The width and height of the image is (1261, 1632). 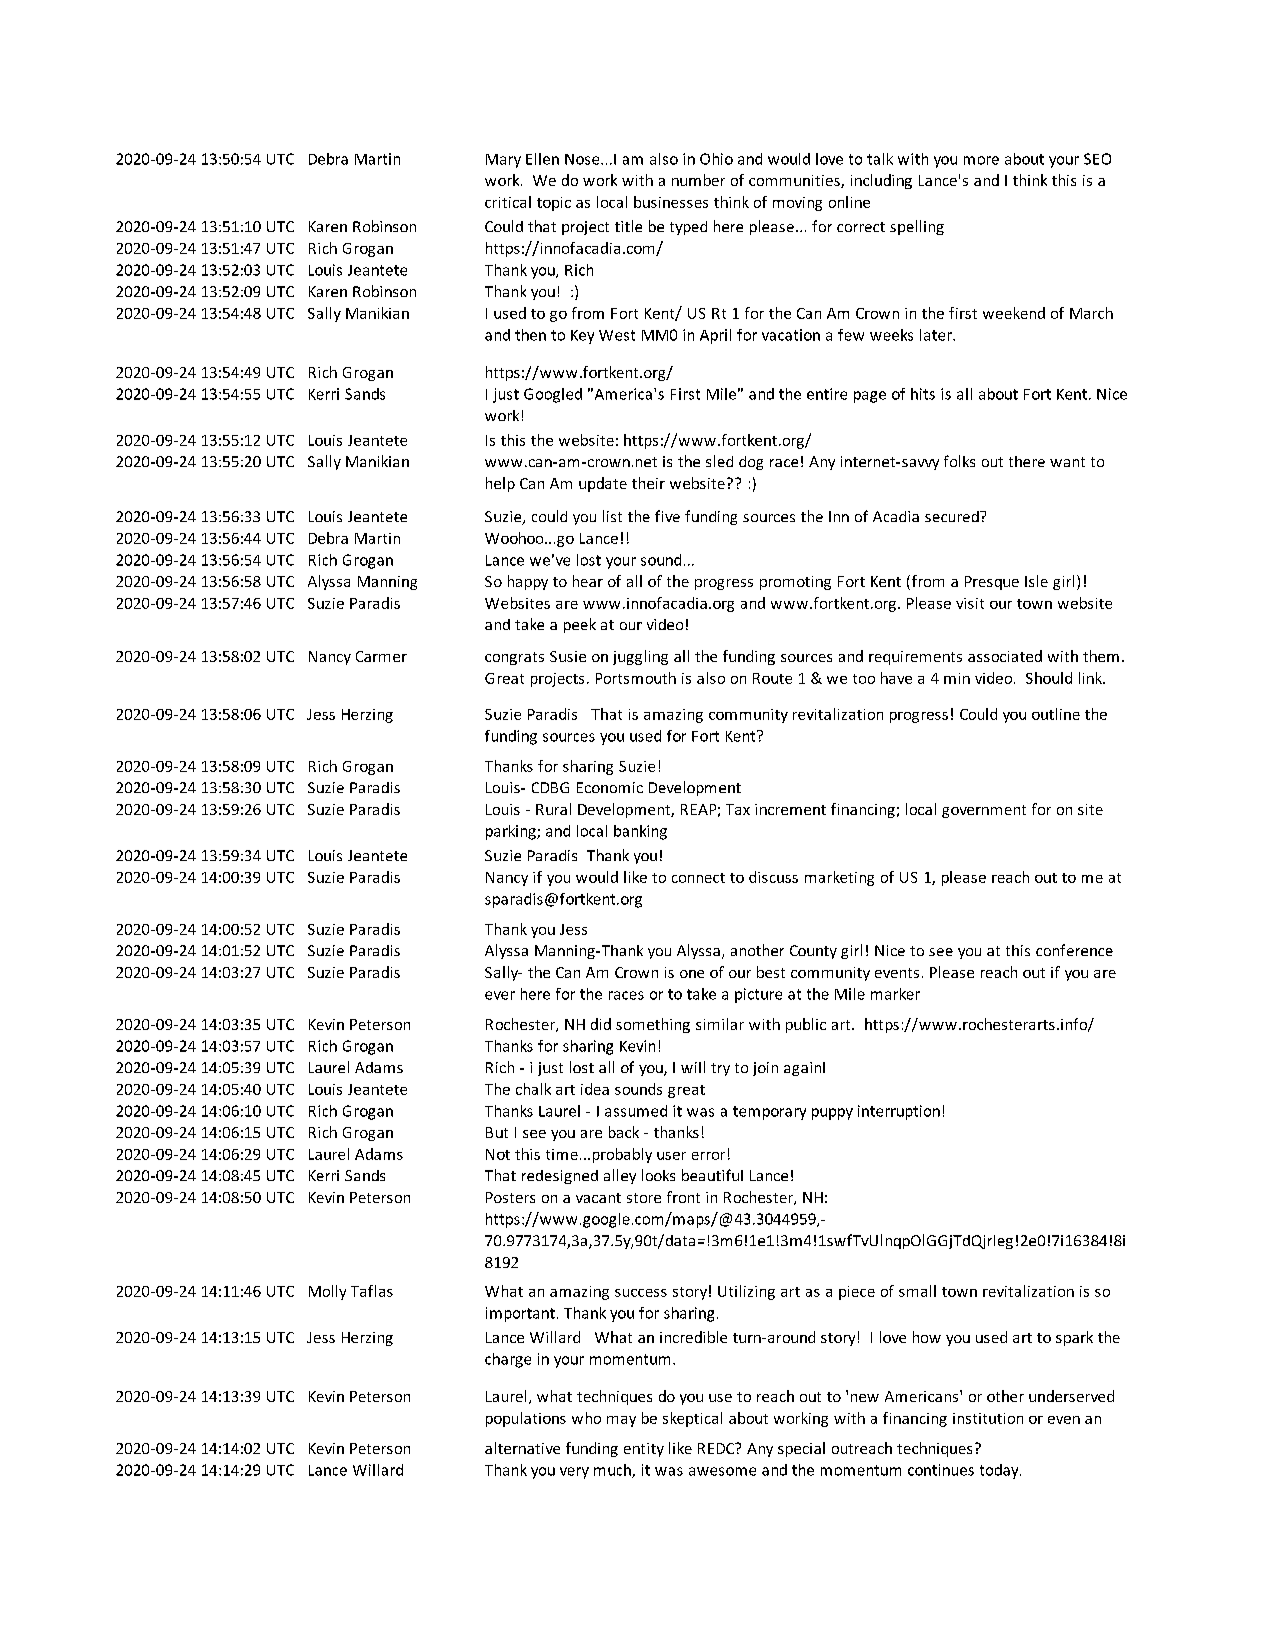 I want to click on government, so click(x=984, y=811).
